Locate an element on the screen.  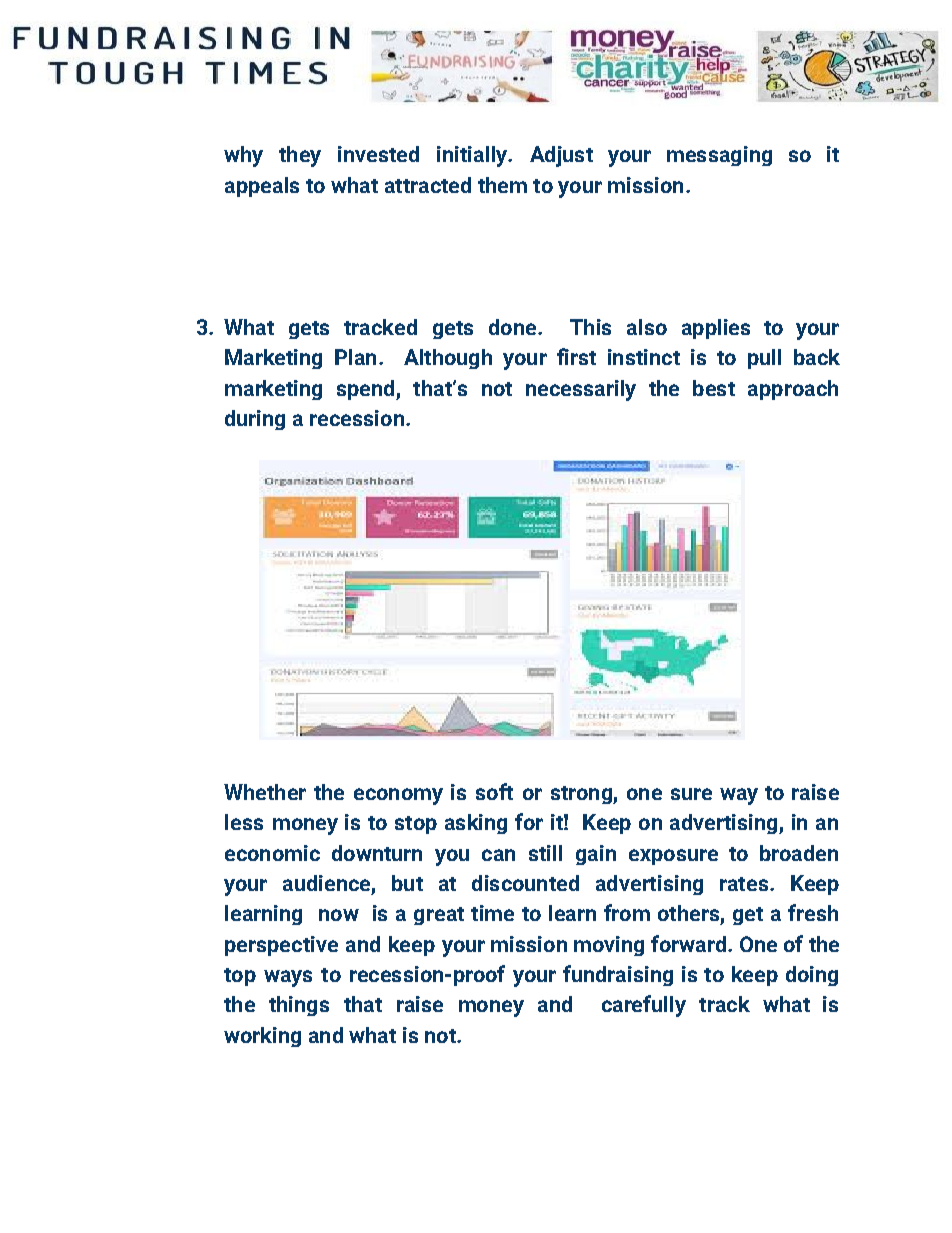
during is located at coordinates (255, 420).
